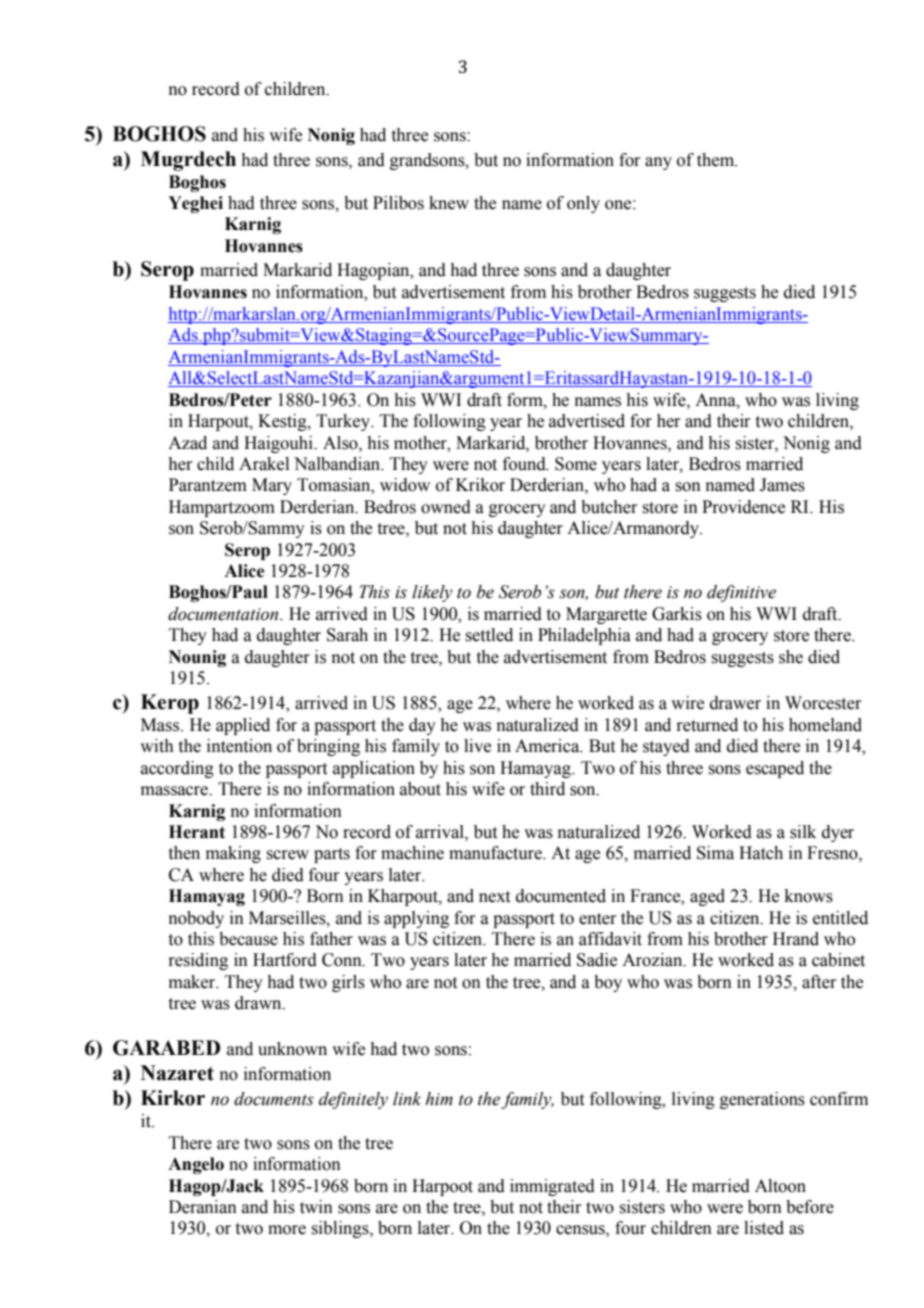 The height and width of the document is (1308, 924). I want to click on knew, so click(449, 203).
